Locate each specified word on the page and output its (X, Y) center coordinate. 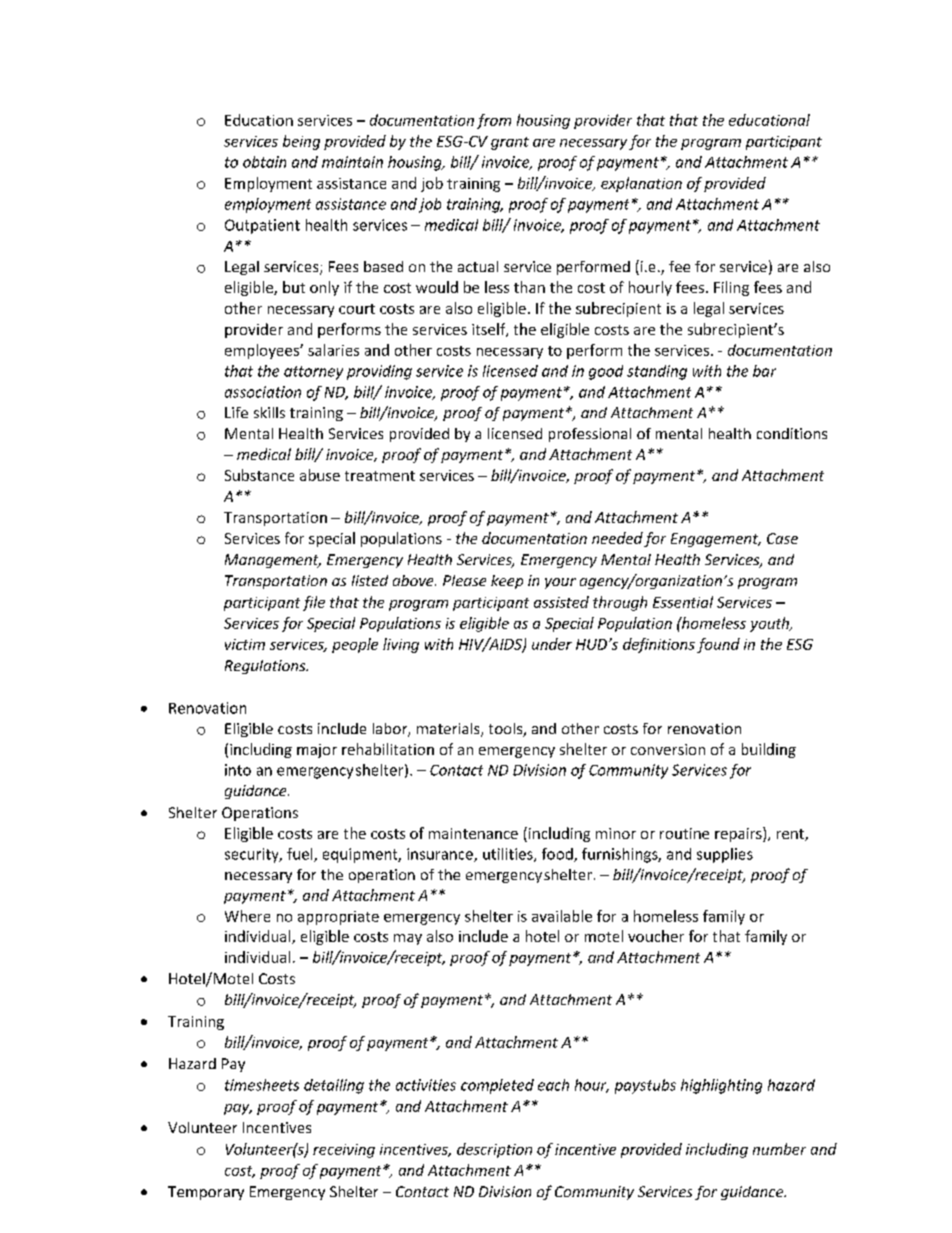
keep (507, 582)
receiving (344, 1151)
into (238, 770)
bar (764, 371)
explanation (641, 184)
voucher (656, 936)
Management (273, 561)
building (769, 750)
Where (247, 916)
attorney (313, 373)
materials (449, 730)
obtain (264, 162)
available (562, 916)
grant (510, 143)
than (529, 287)
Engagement (716, 540)
